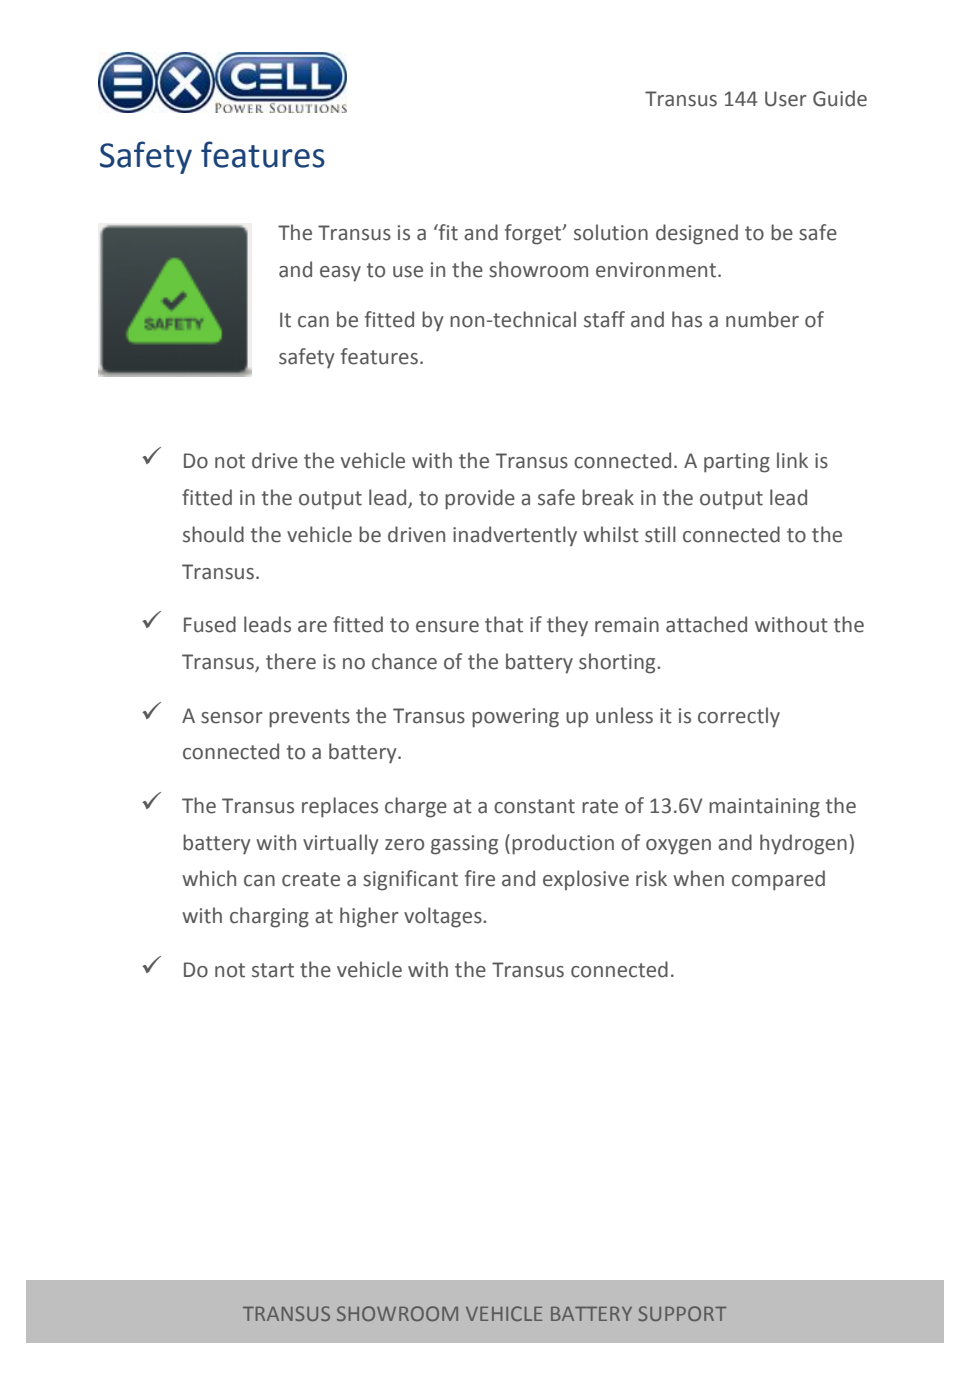 Image resolution: width=971 pixels, height=1378 pixels. I want to click on easy, so click(340, 274).
